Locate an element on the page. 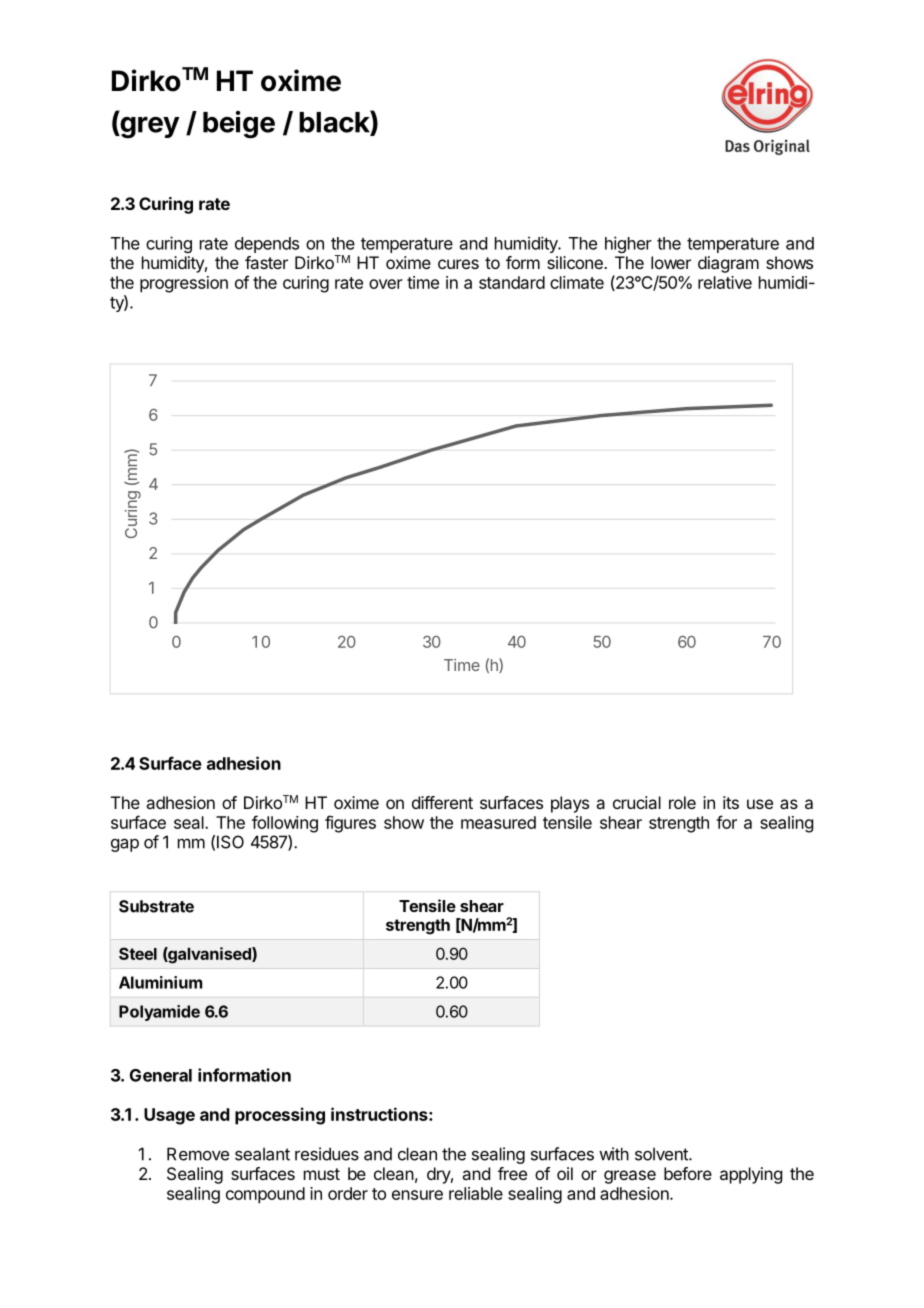  cures is located at coordinates (458, 264).
